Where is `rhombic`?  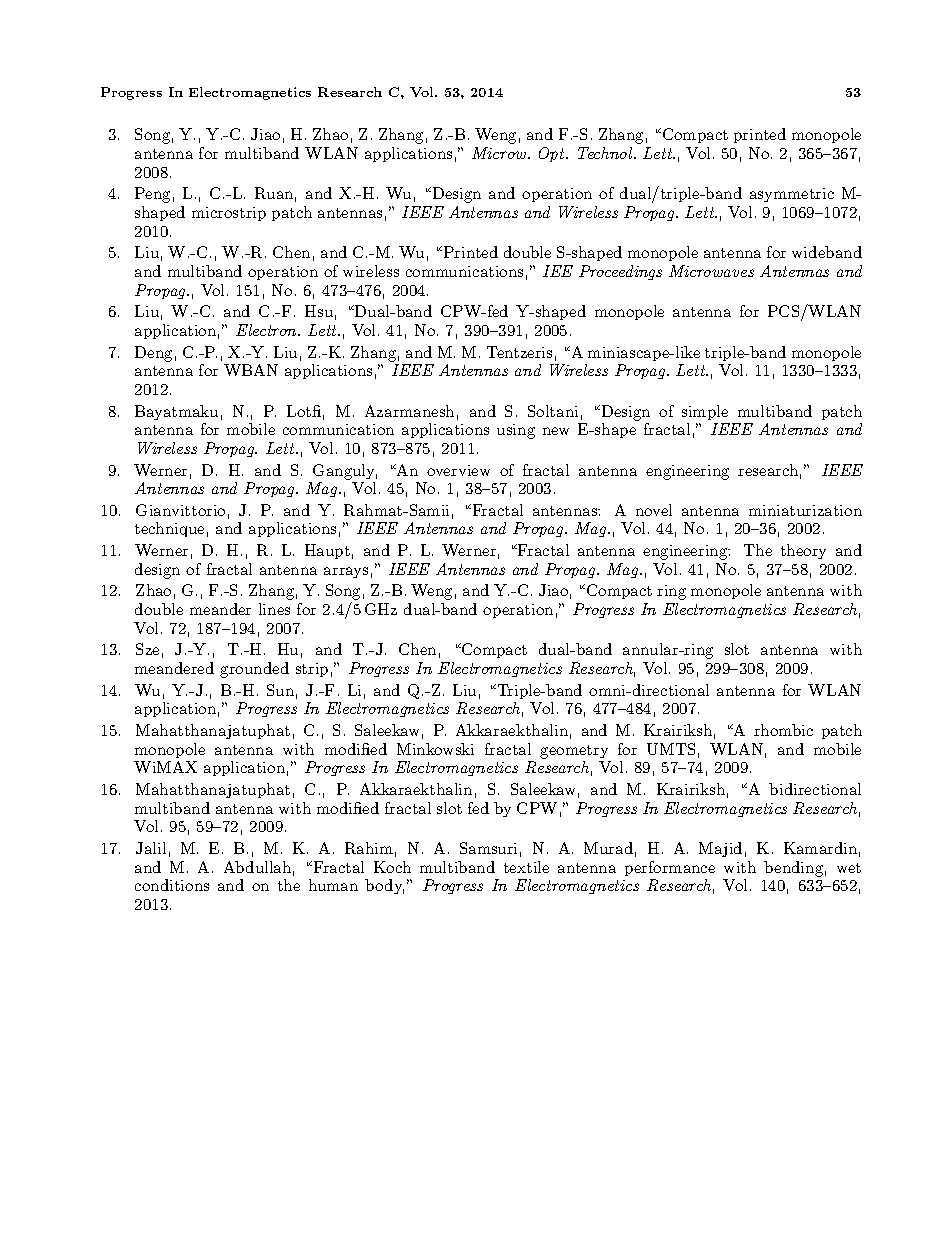 rhombic is located at coordinates (783, 730).
